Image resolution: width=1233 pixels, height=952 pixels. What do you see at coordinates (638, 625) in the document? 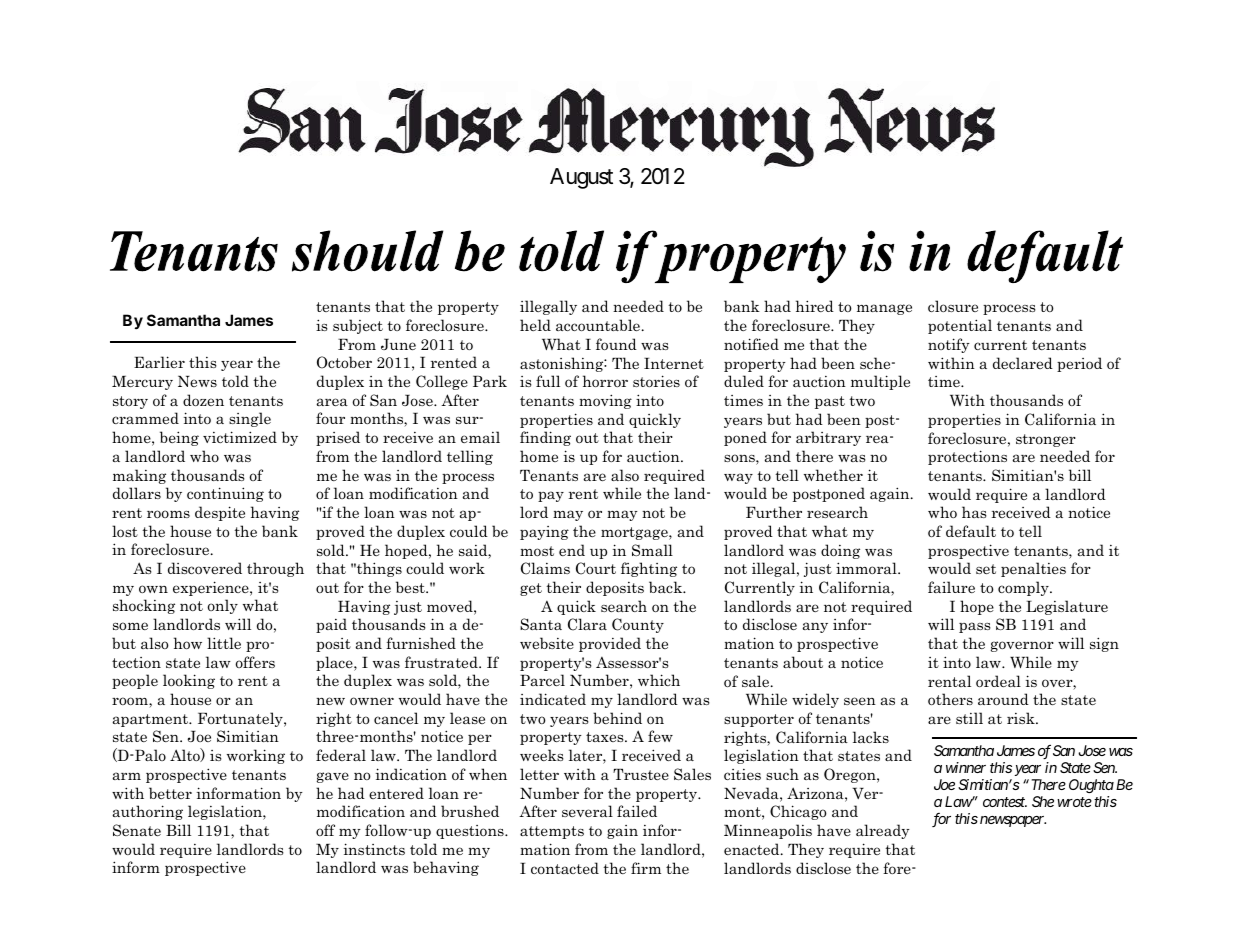
I see `County` at bounding box center [638, 625].
